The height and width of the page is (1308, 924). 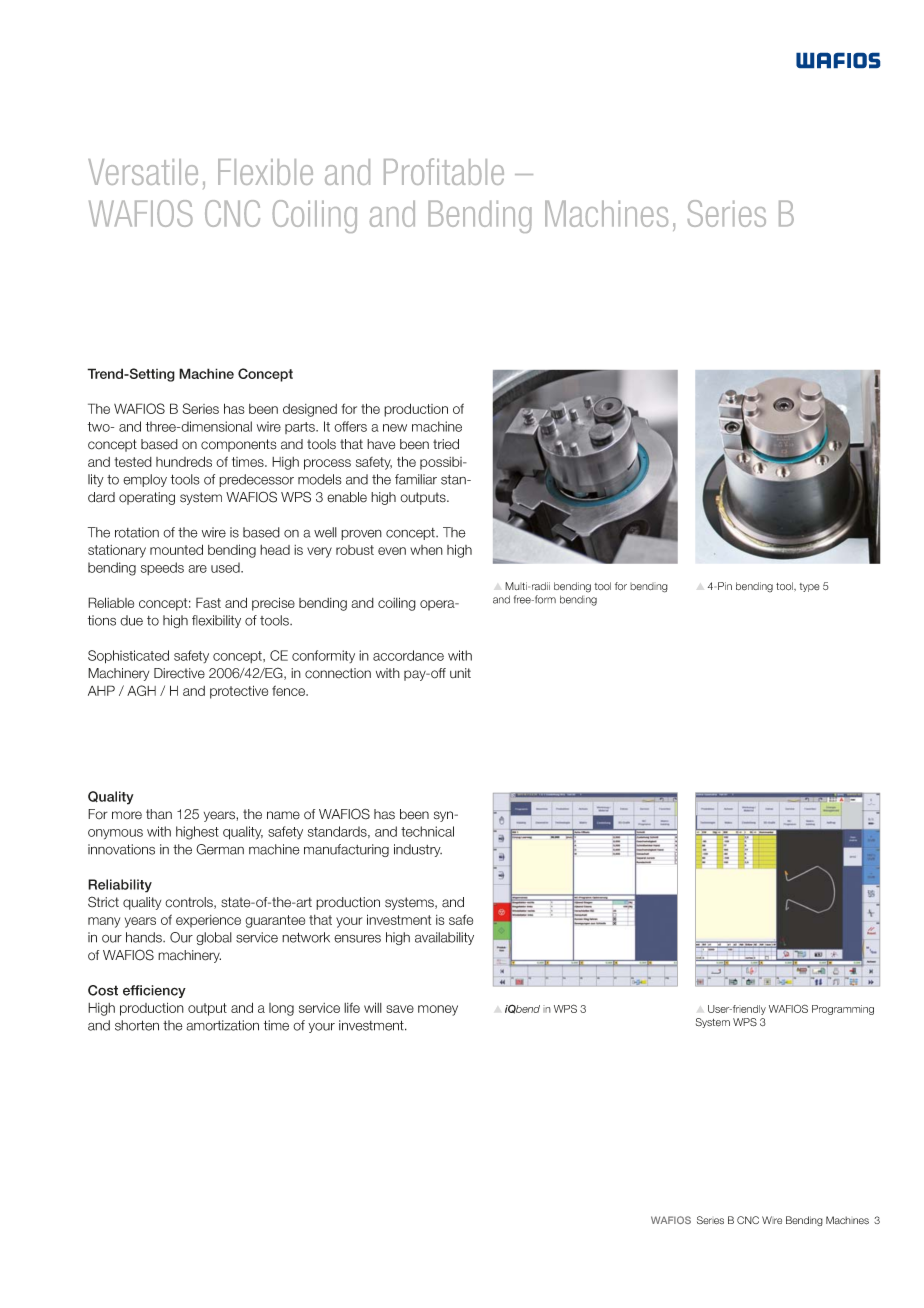 I want to click on familiar, so click(x=416, y=479).
